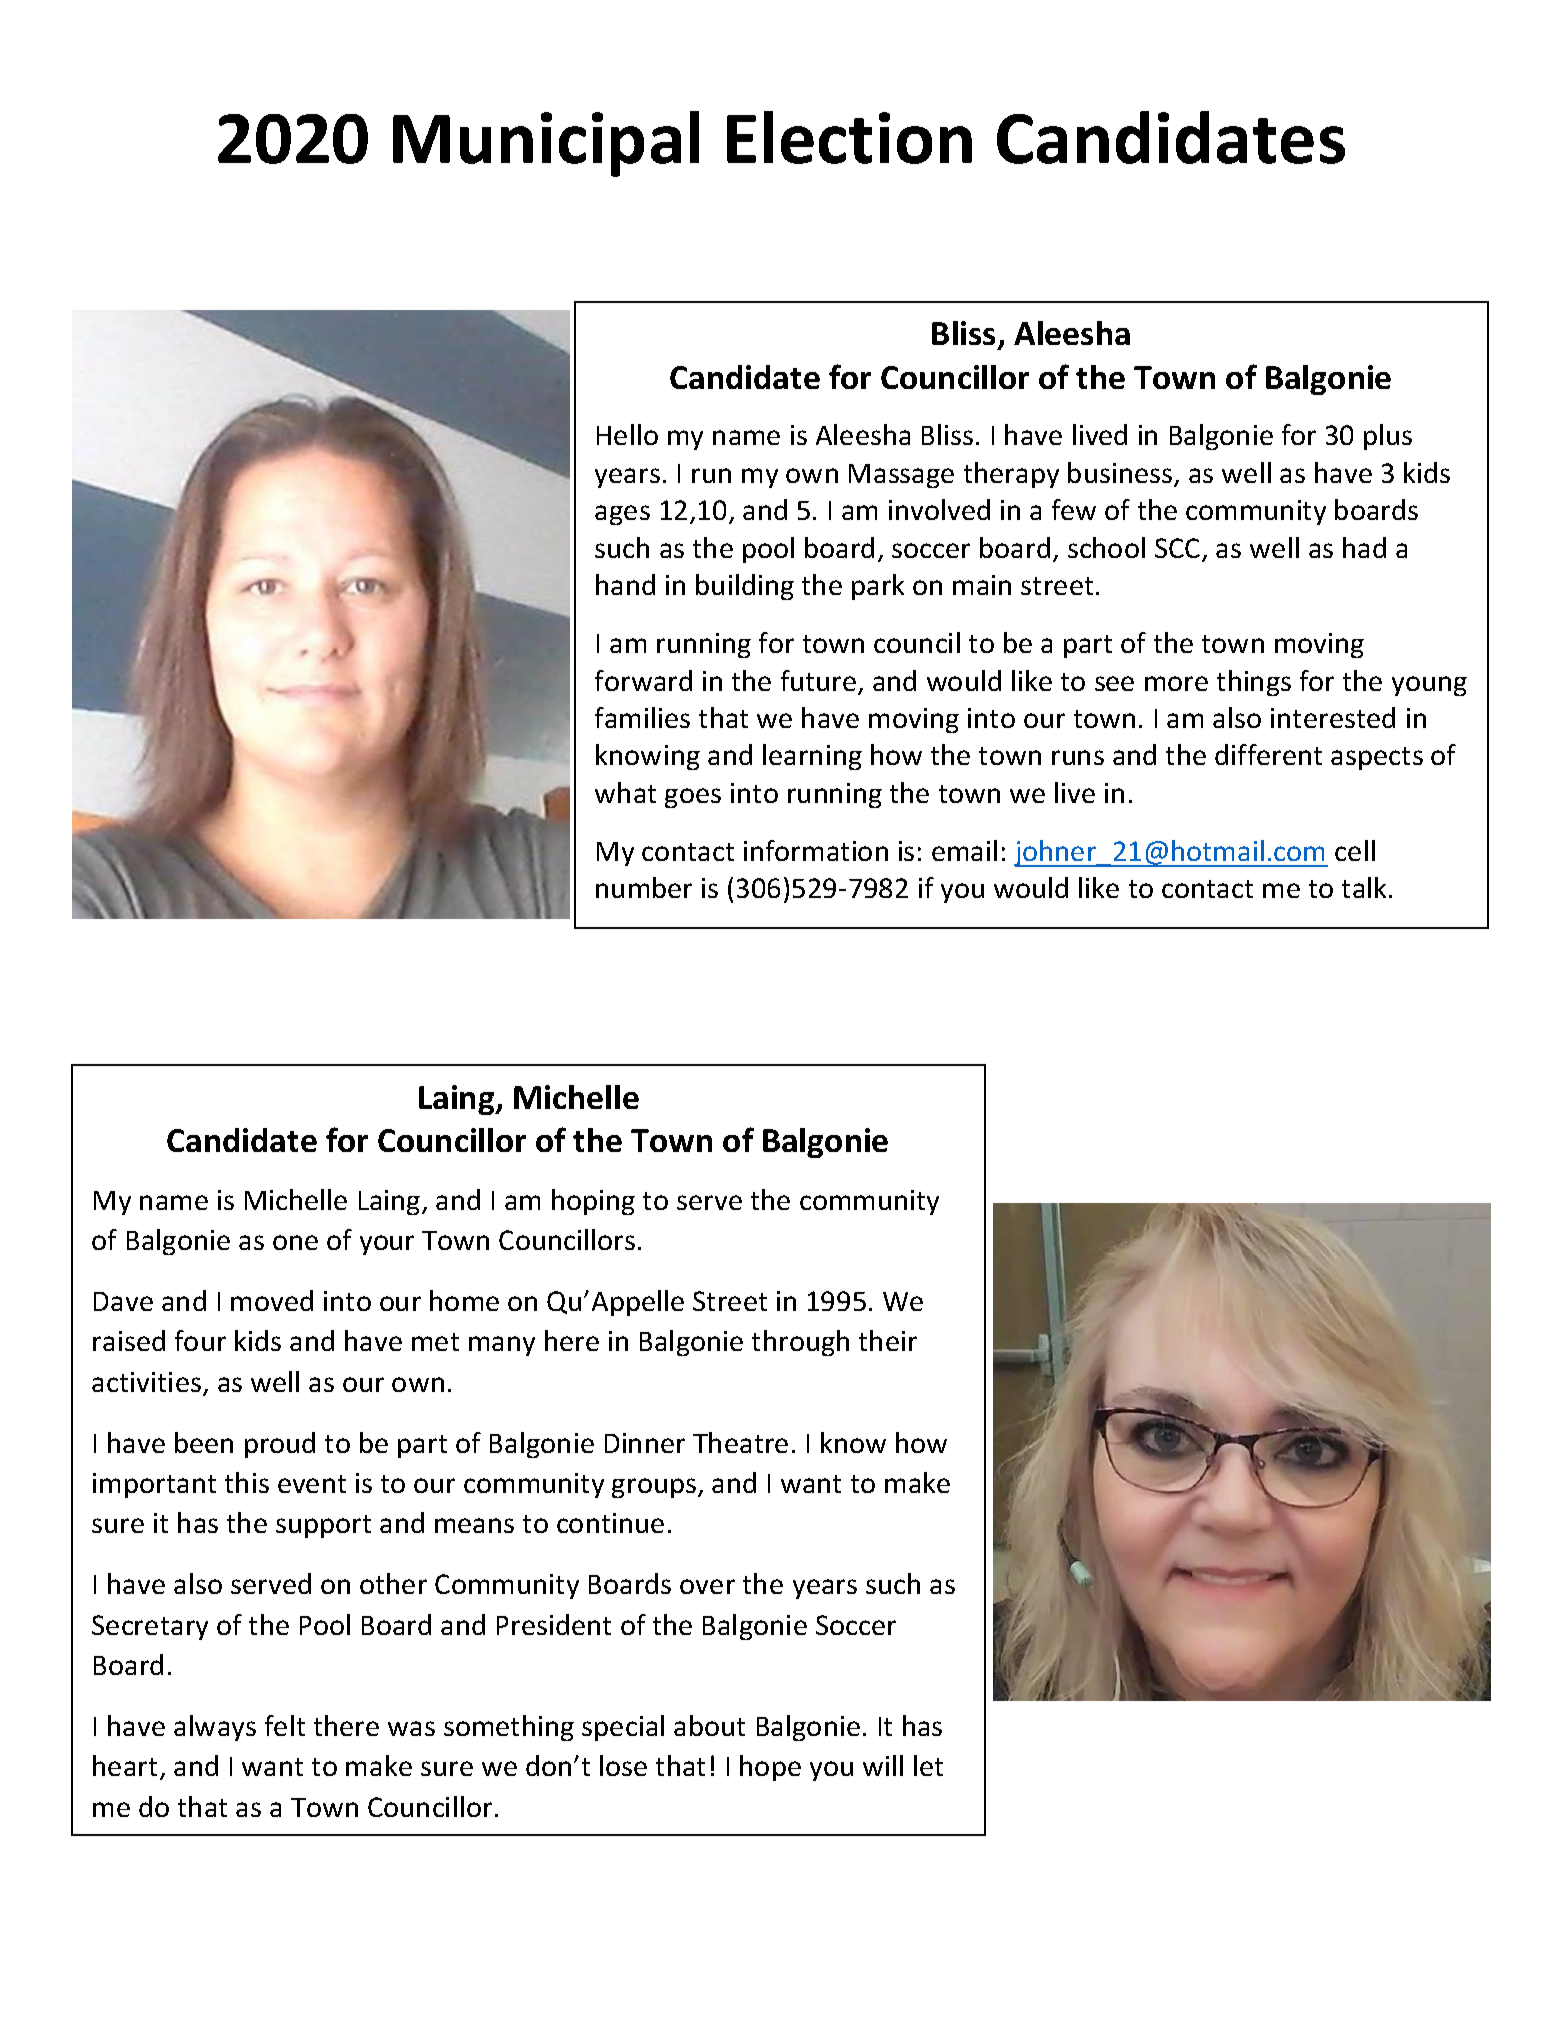 Image resolution: width=1564 pixels, height=2024 pixels. What do you see at coordinates (709, 1725) in the screenshot?
I see `about` at bounding box center [709, 1725].
